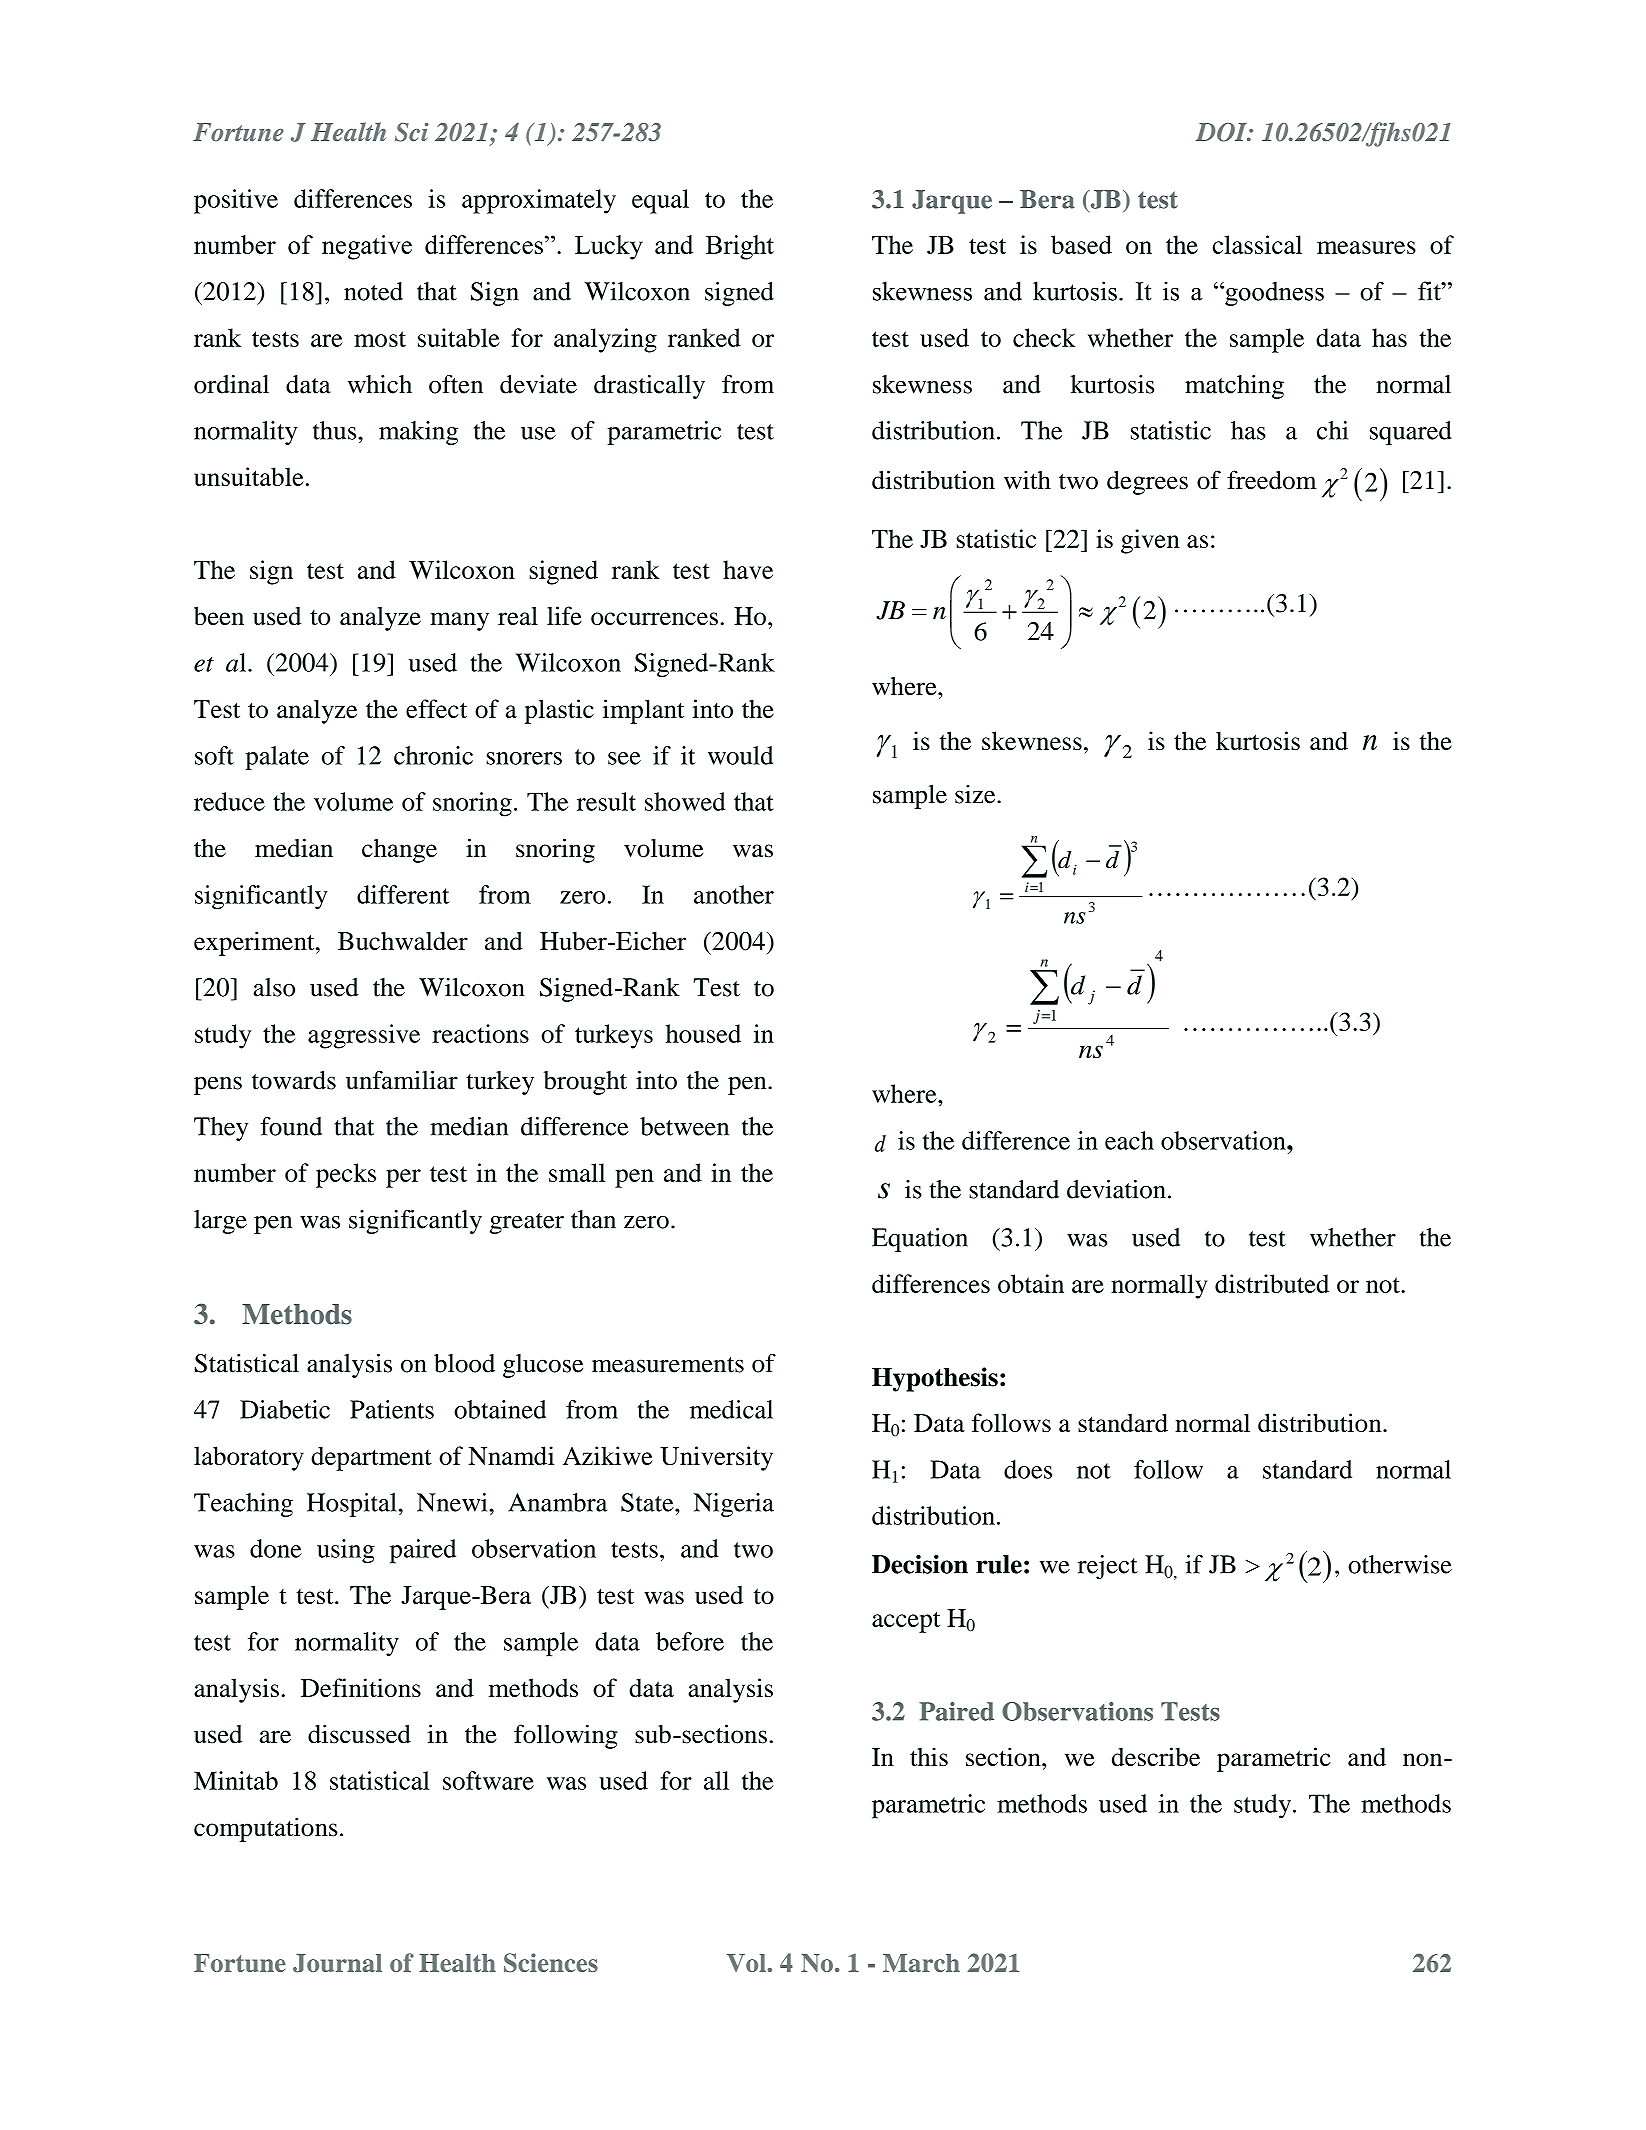 The image size is (1646, 2130). Describe the element at coordinates (1257, 244) in the image. I see `classical` at that location.
